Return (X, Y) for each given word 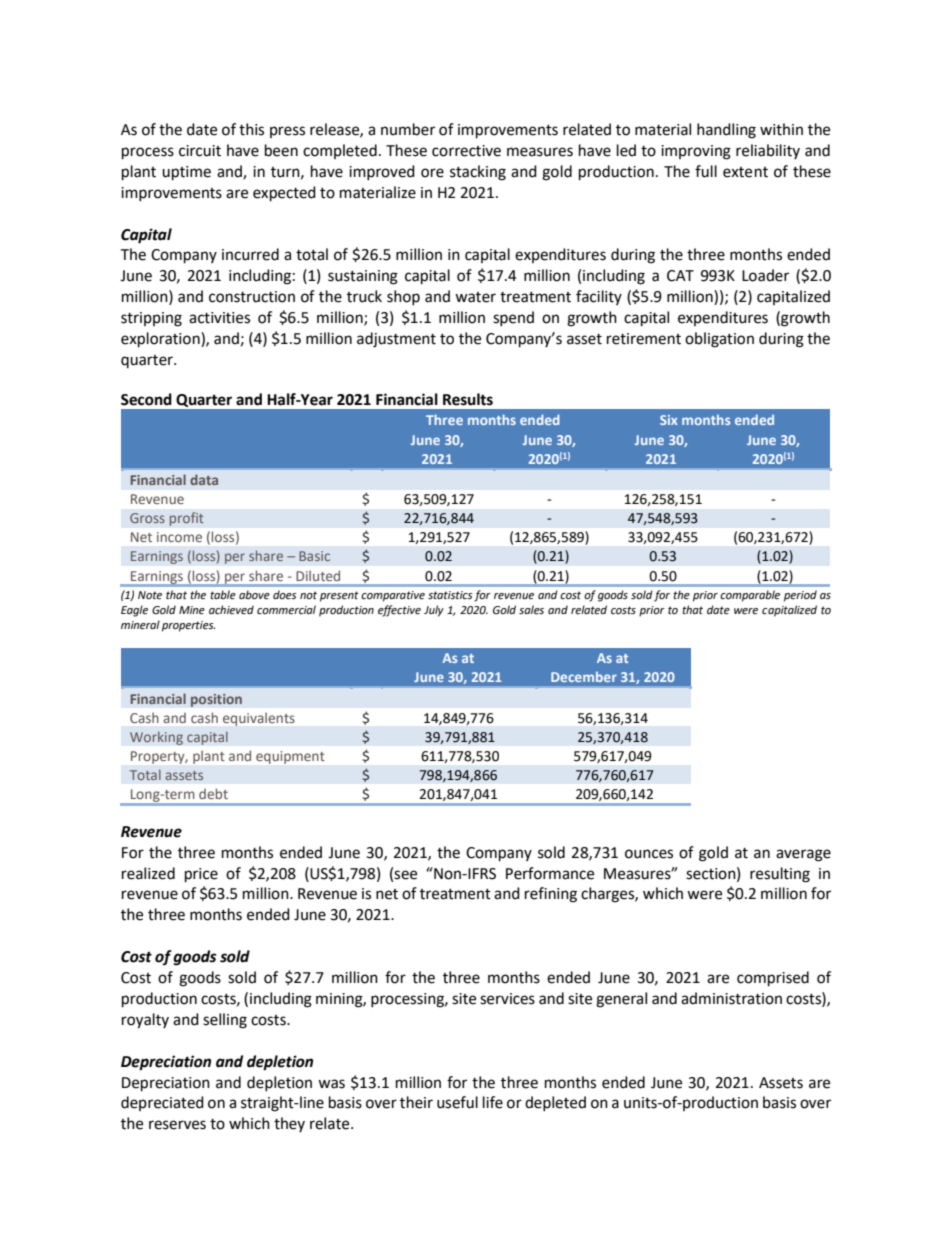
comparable (750, 596)
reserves (177, 1125)
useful (457, 1102)
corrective (466, 151)
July (434, 611)
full (706, 171)
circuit (200, 151)
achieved (231, 610)
